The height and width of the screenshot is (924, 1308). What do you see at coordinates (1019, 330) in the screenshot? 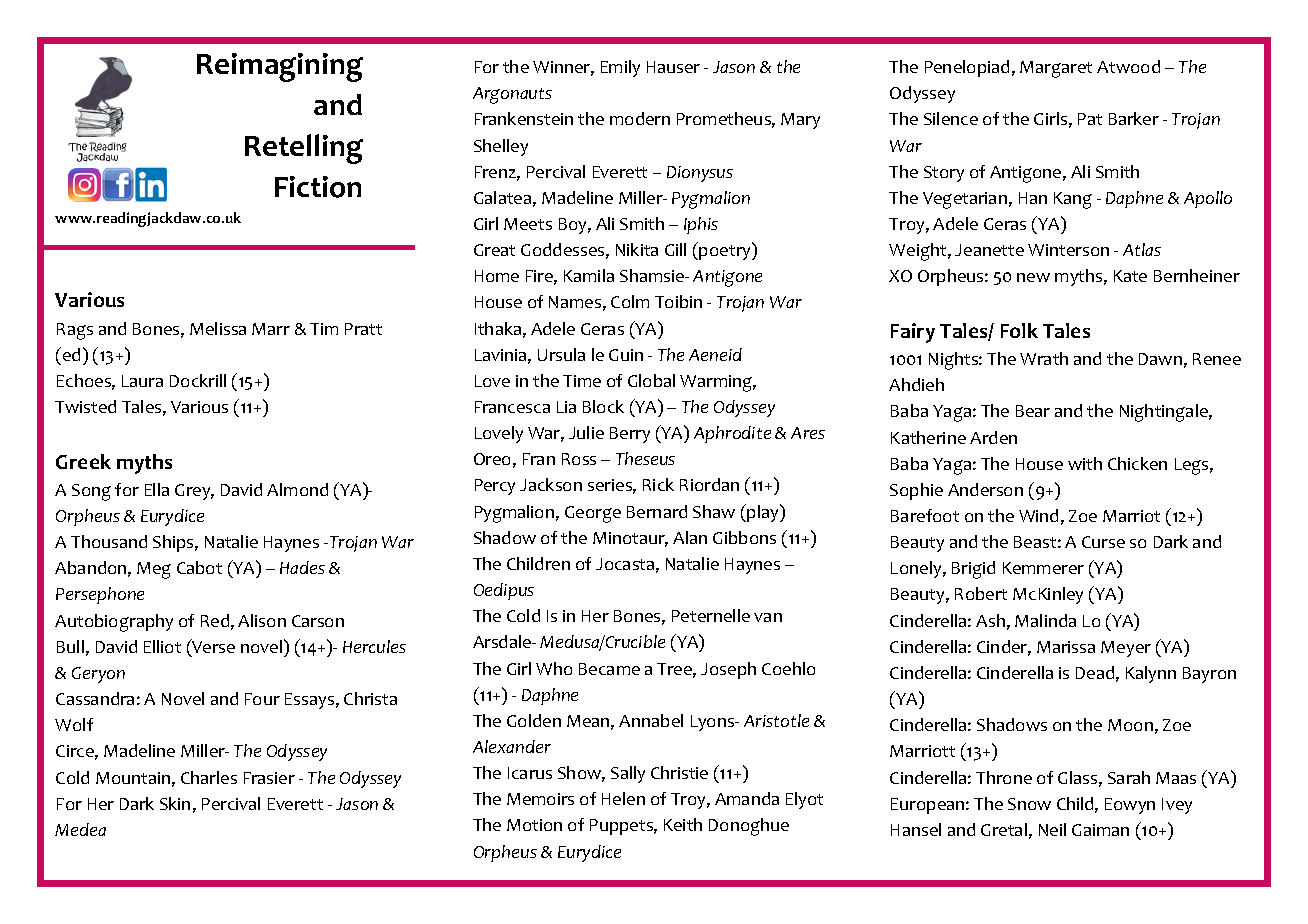
I see `Folk` at bounding box center [1019, 330].
